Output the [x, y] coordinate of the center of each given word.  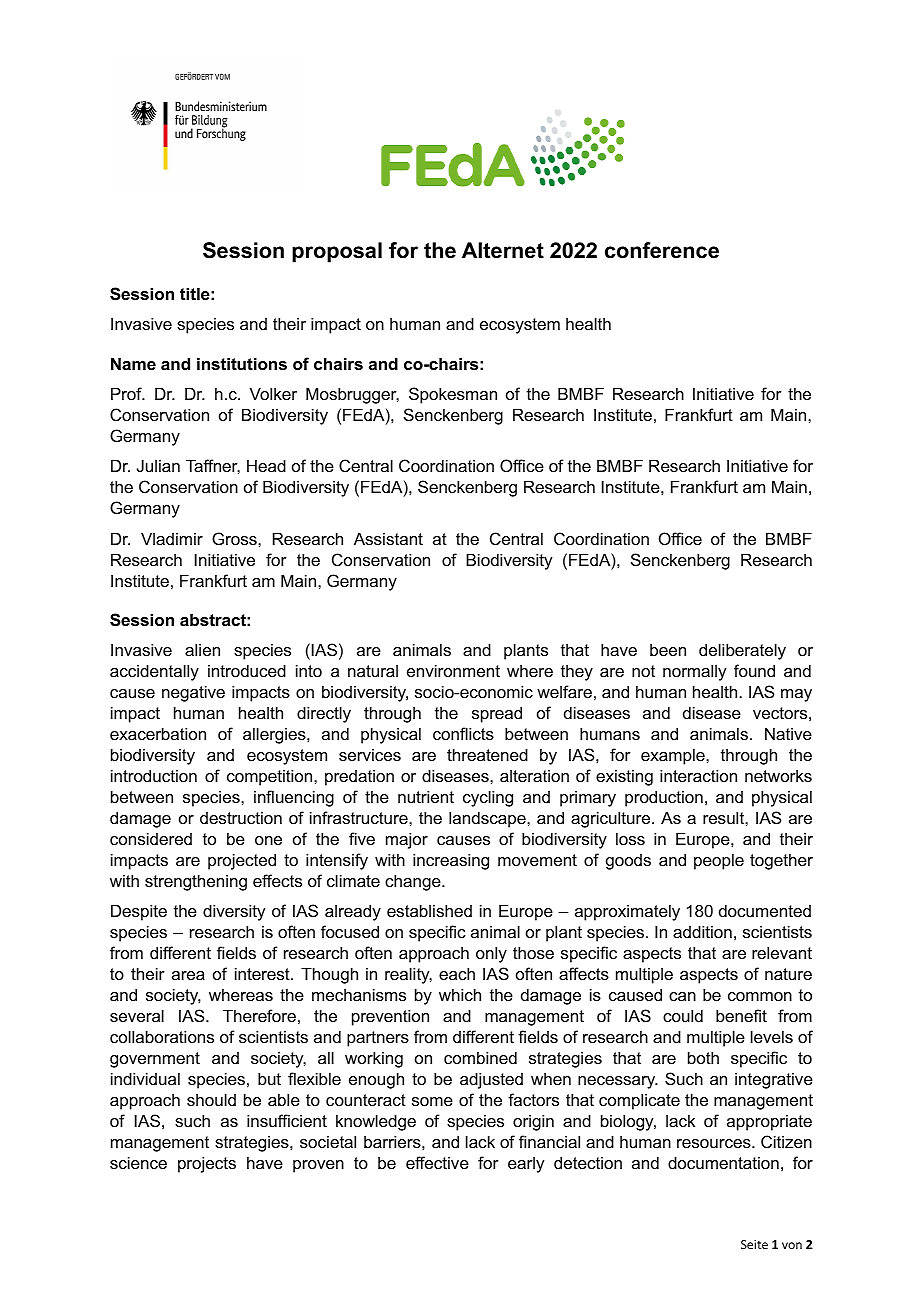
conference [662, 250]
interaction [698, 775]
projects [207, 1164]
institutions [242, 363]
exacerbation [158, 733]
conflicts [463, 733]
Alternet [503, 250]
